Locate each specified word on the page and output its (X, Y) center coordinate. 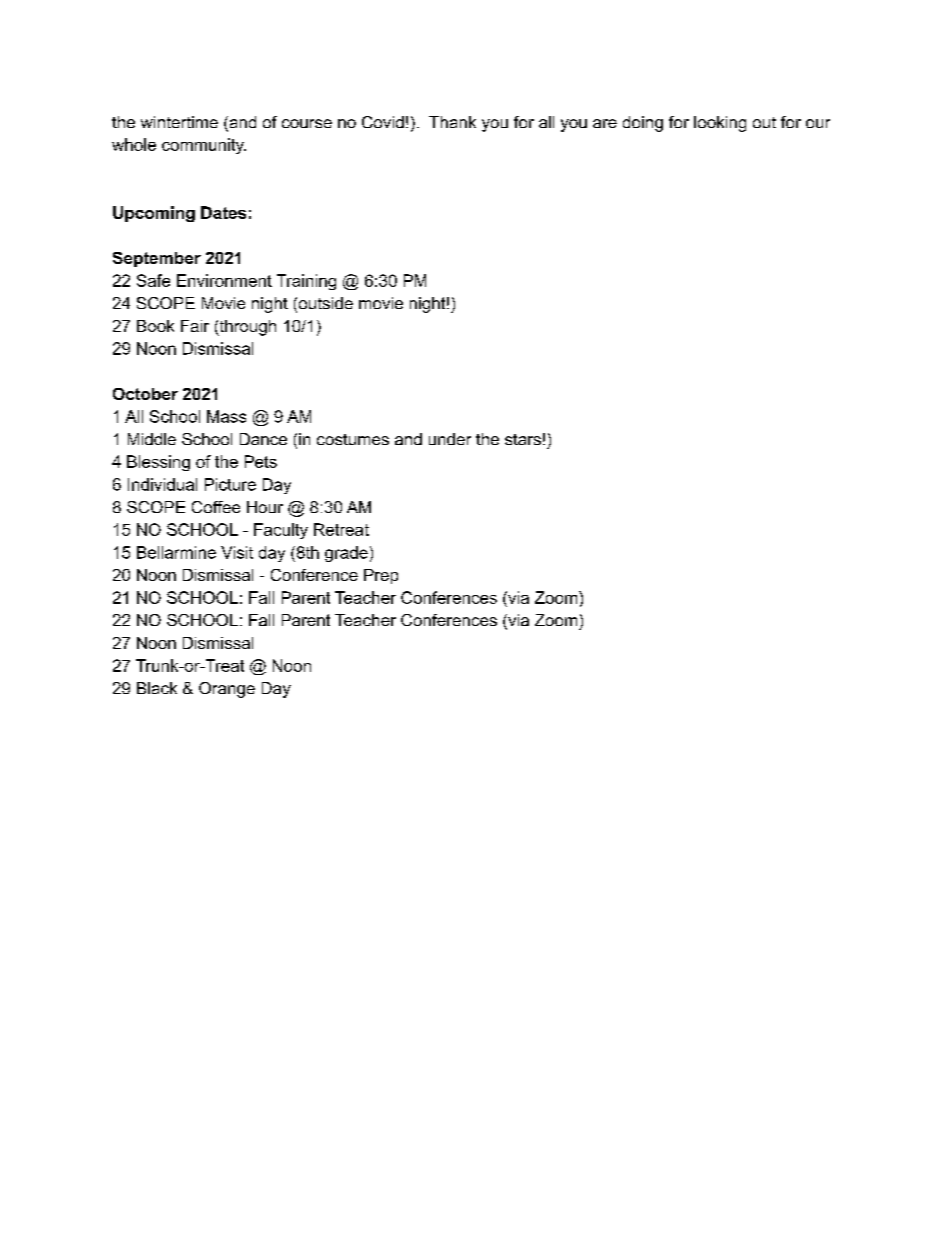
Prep (381, 576)
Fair (195, 326)
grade (346, 554)
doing (643, 124)
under (450, 439)
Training (306, 282)
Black (157, 688)
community (204, 146)
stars (523, 439)
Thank (452, 122)
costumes (353, 439)
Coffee (216, 507)
